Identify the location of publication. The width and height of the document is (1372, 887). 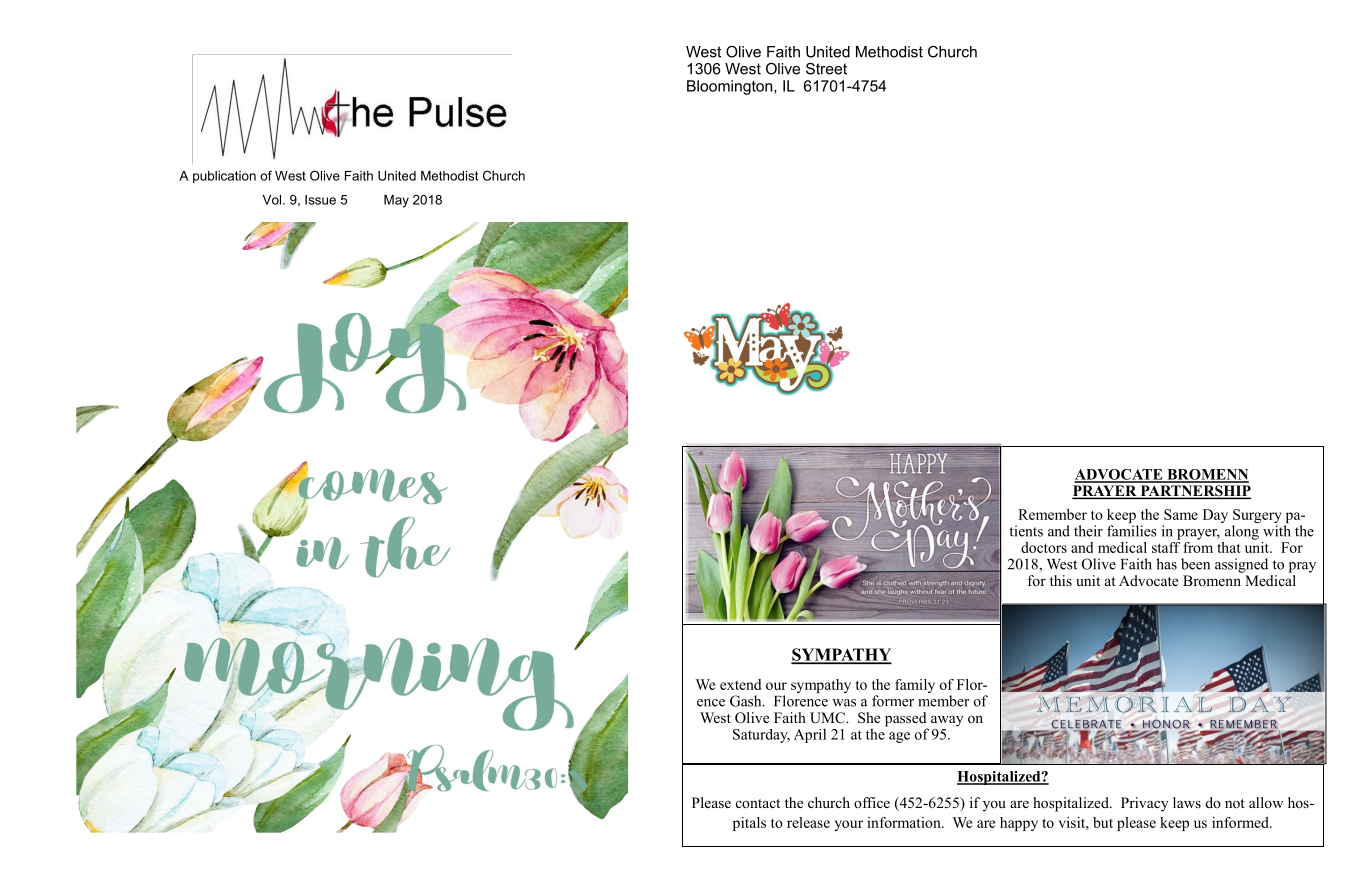
(224, 177).
